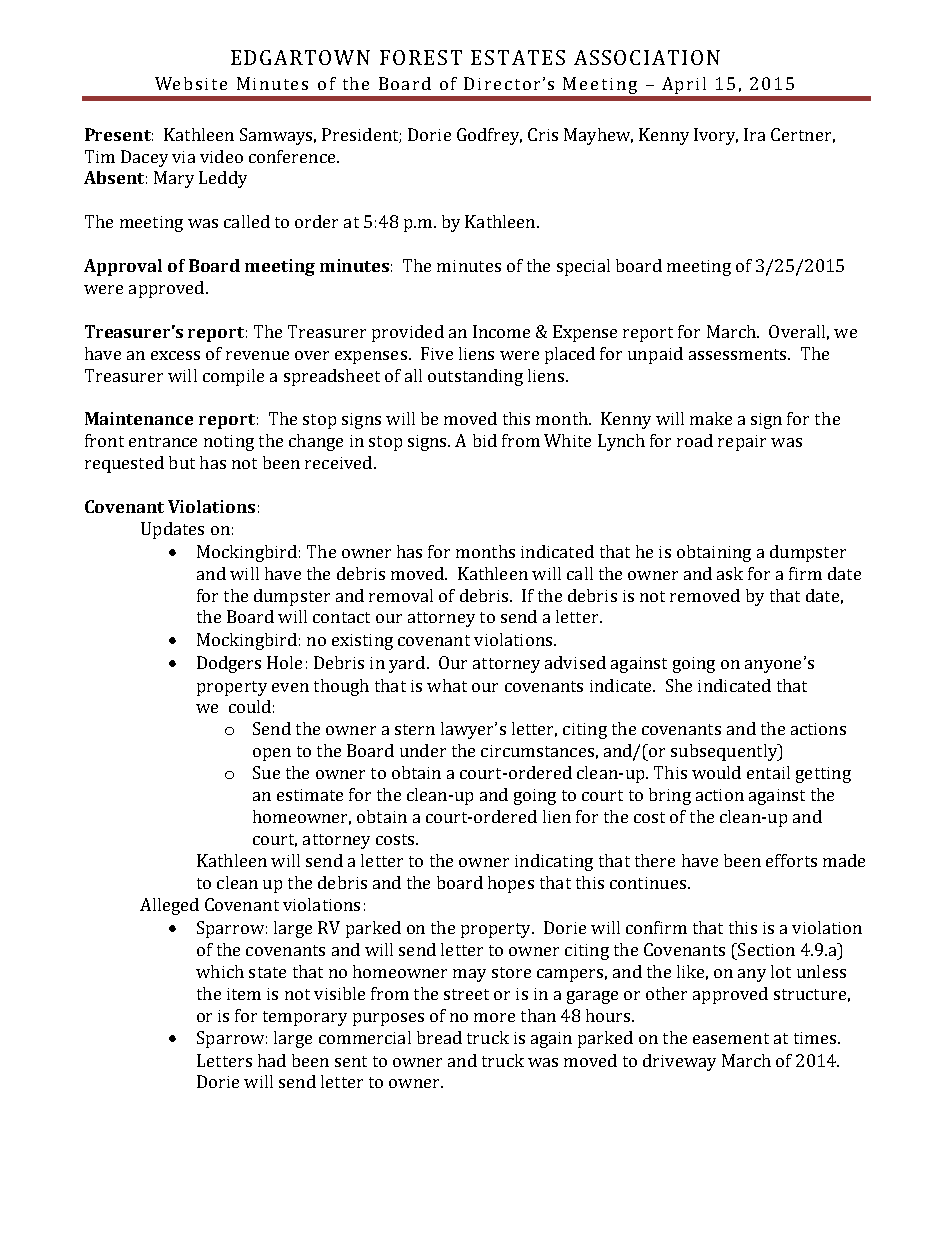 This screenshot has height=1233, width=952. I want to click on under, so click(423, 750).
